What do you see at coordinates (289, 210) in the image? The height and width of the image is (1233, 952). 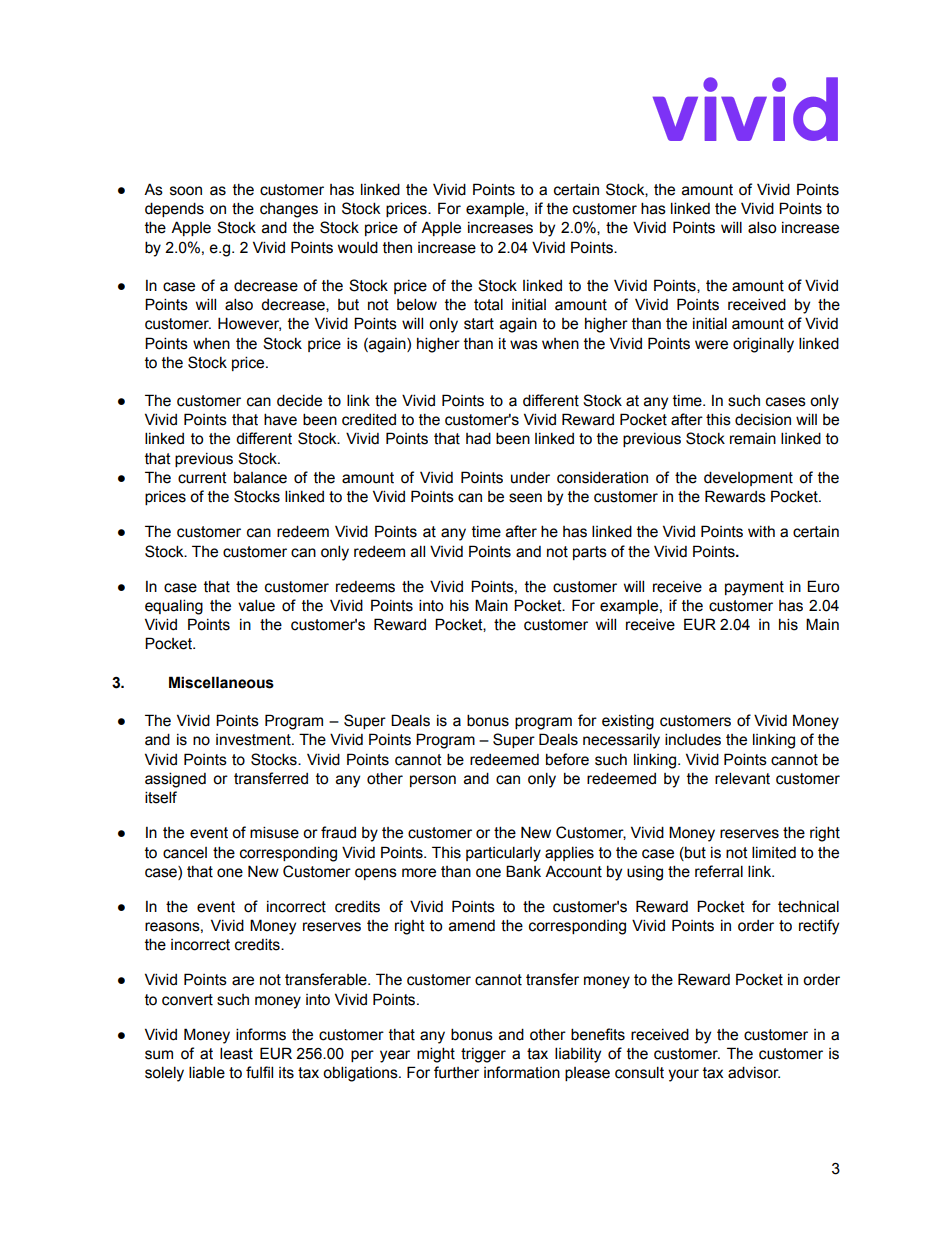 I see `changes` at bounding box center [289, 210].
